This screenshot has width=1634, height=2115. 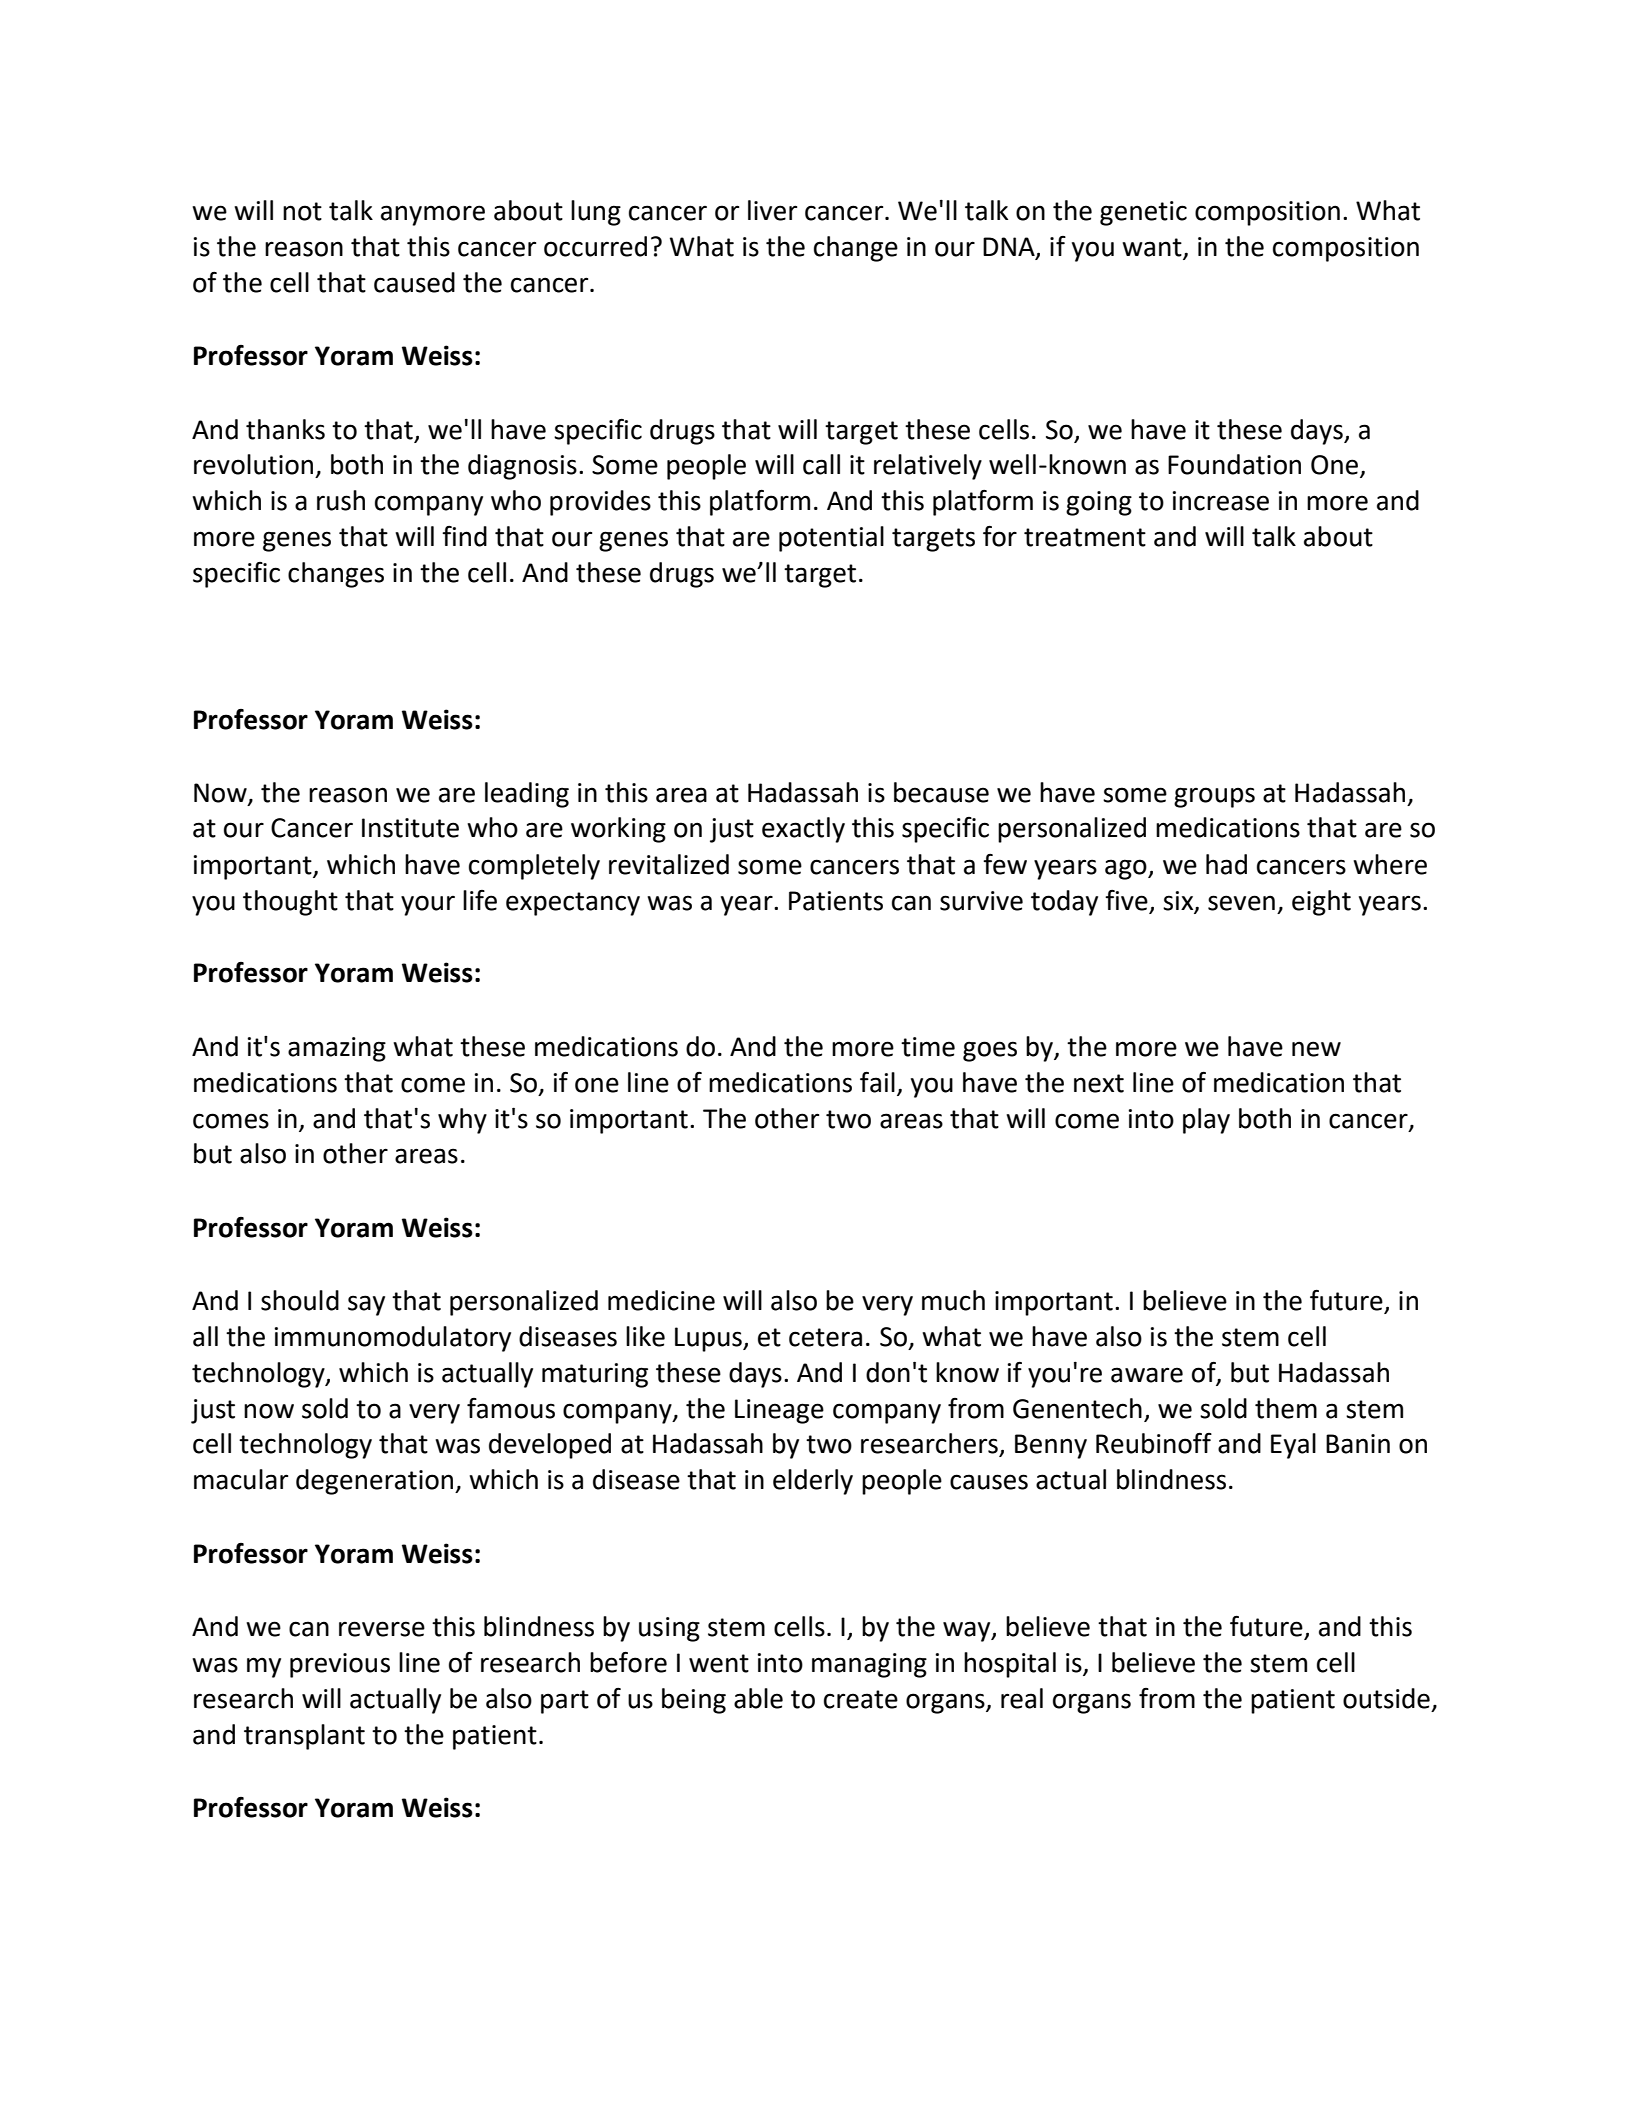 What do you see at coordinates (340, 1665) in the screenshot?
I see `previous` at bounding box center [340, 1665].
